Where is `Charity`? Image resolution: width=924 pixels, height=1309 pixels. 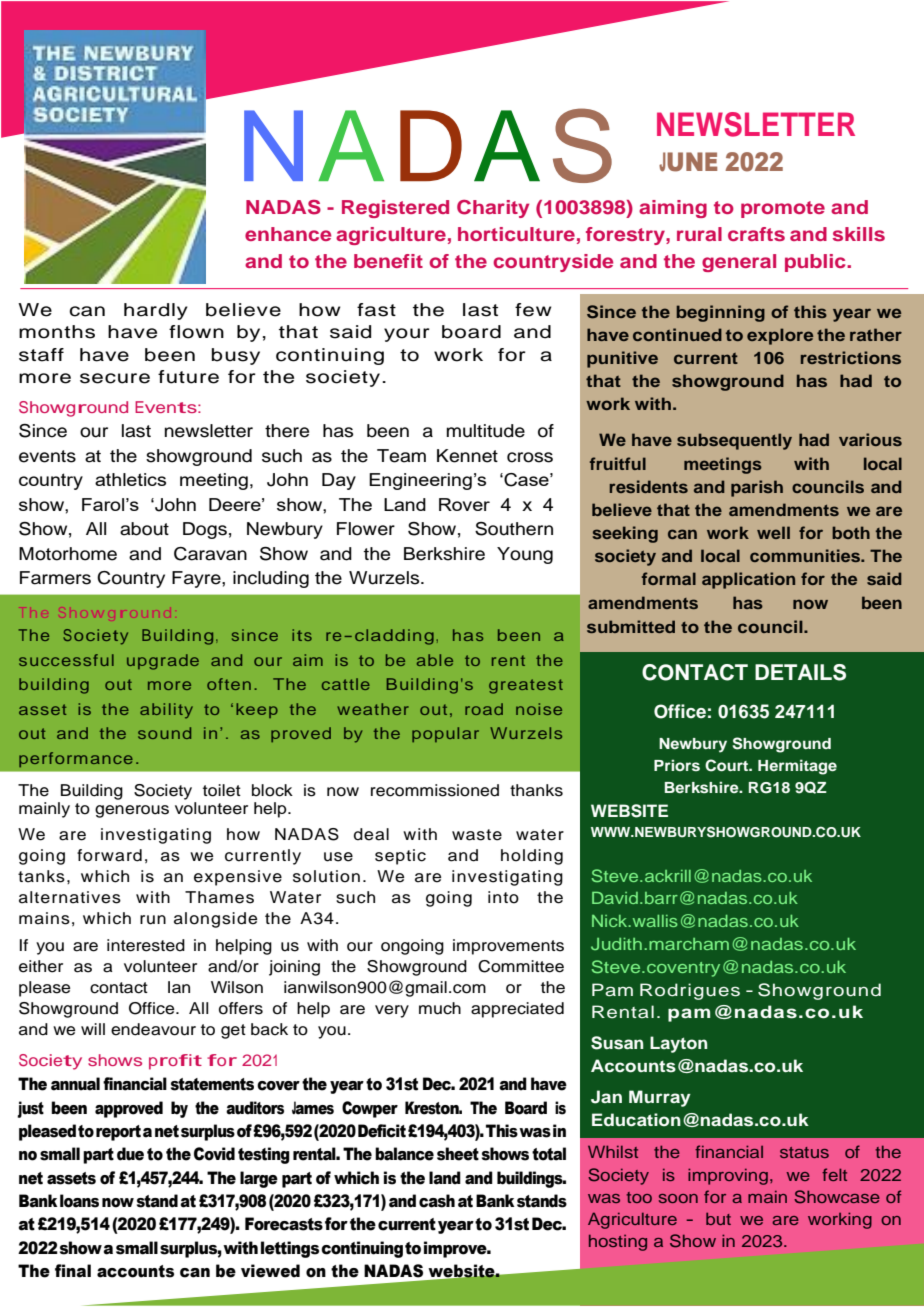
Charity is located at coordinates (493, 209).
